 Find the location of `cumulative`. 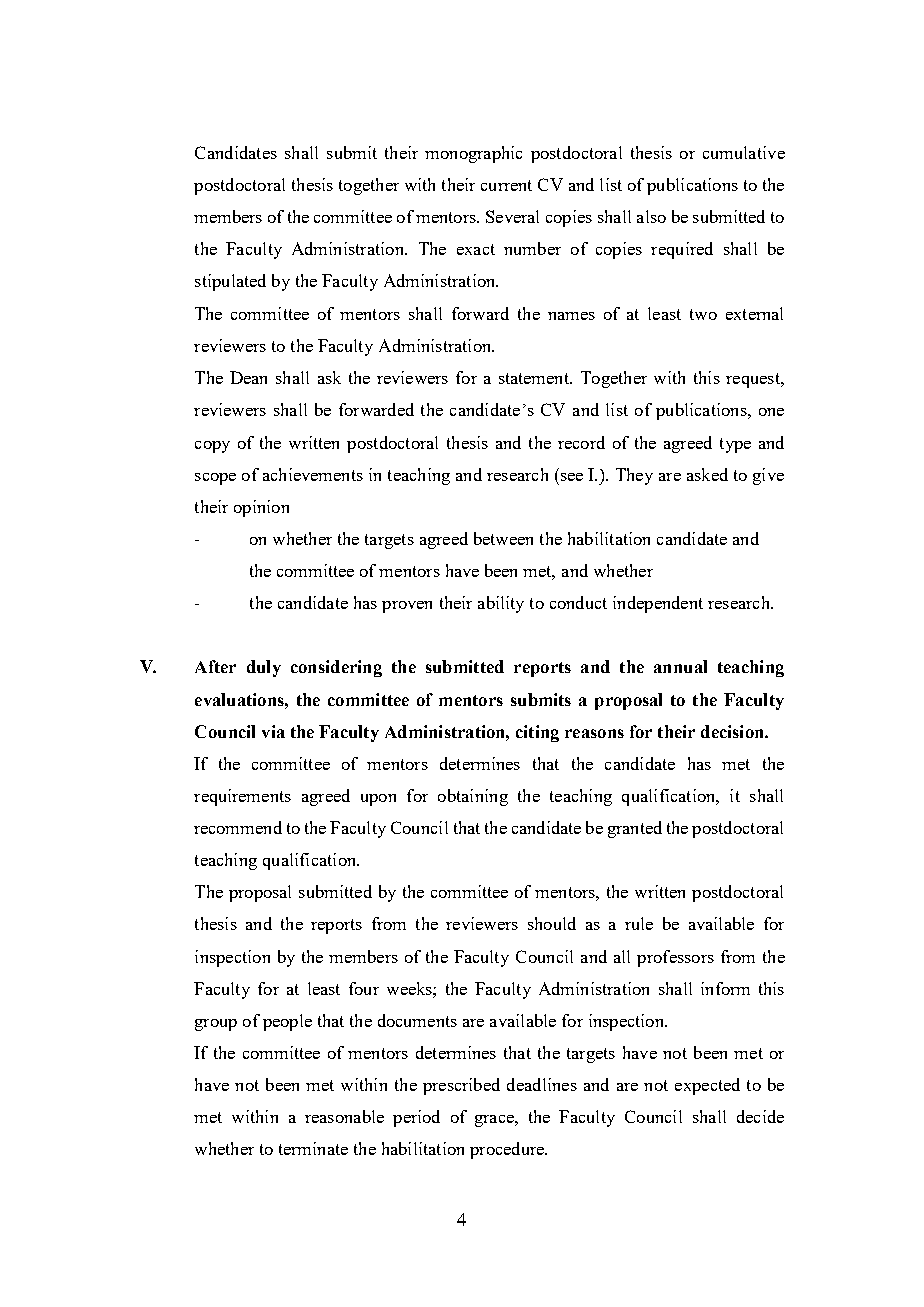

cumulative is located at coordinates (744, 152).
